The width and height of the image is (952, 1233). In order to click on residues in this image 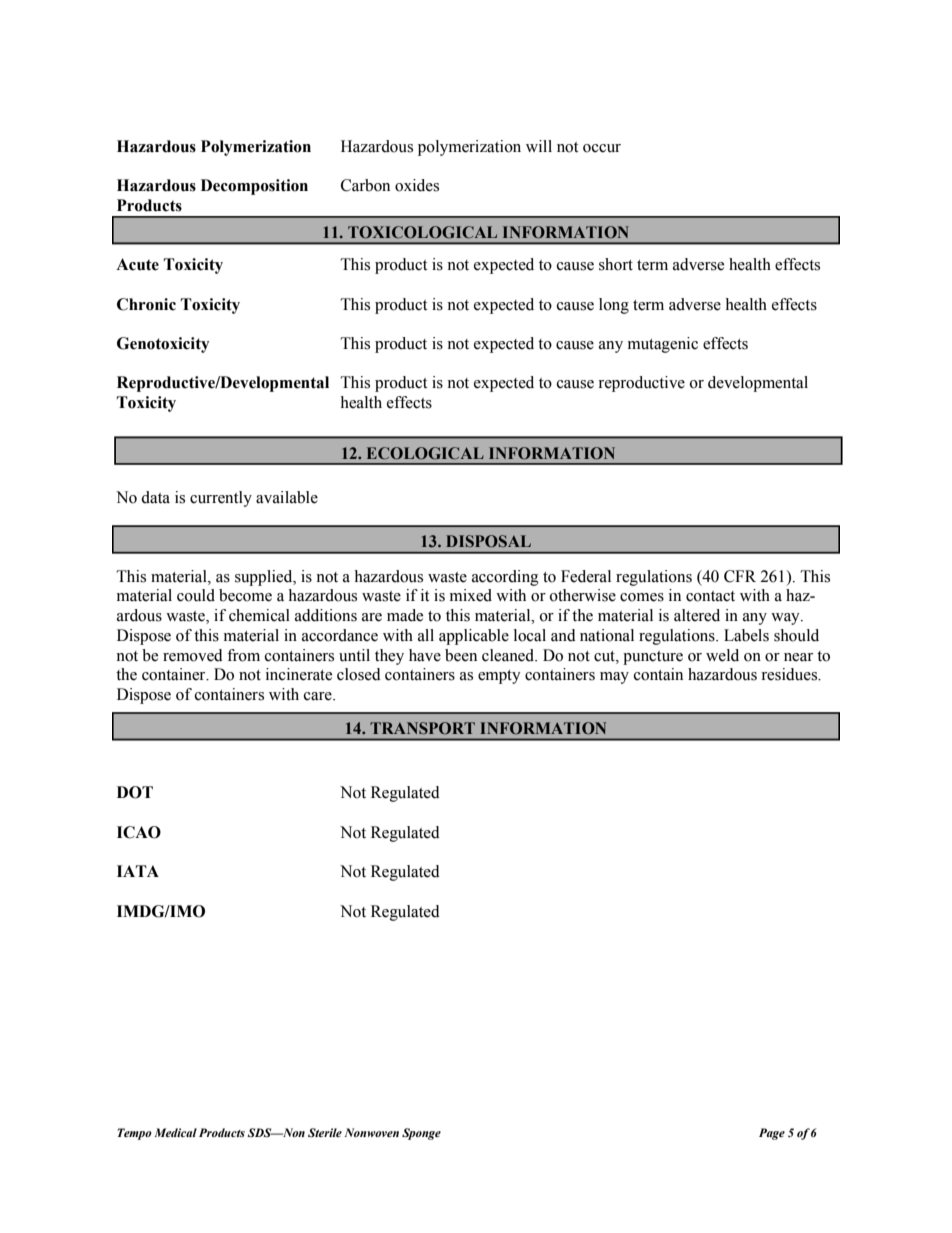, I will do `click(790, 674)`.
